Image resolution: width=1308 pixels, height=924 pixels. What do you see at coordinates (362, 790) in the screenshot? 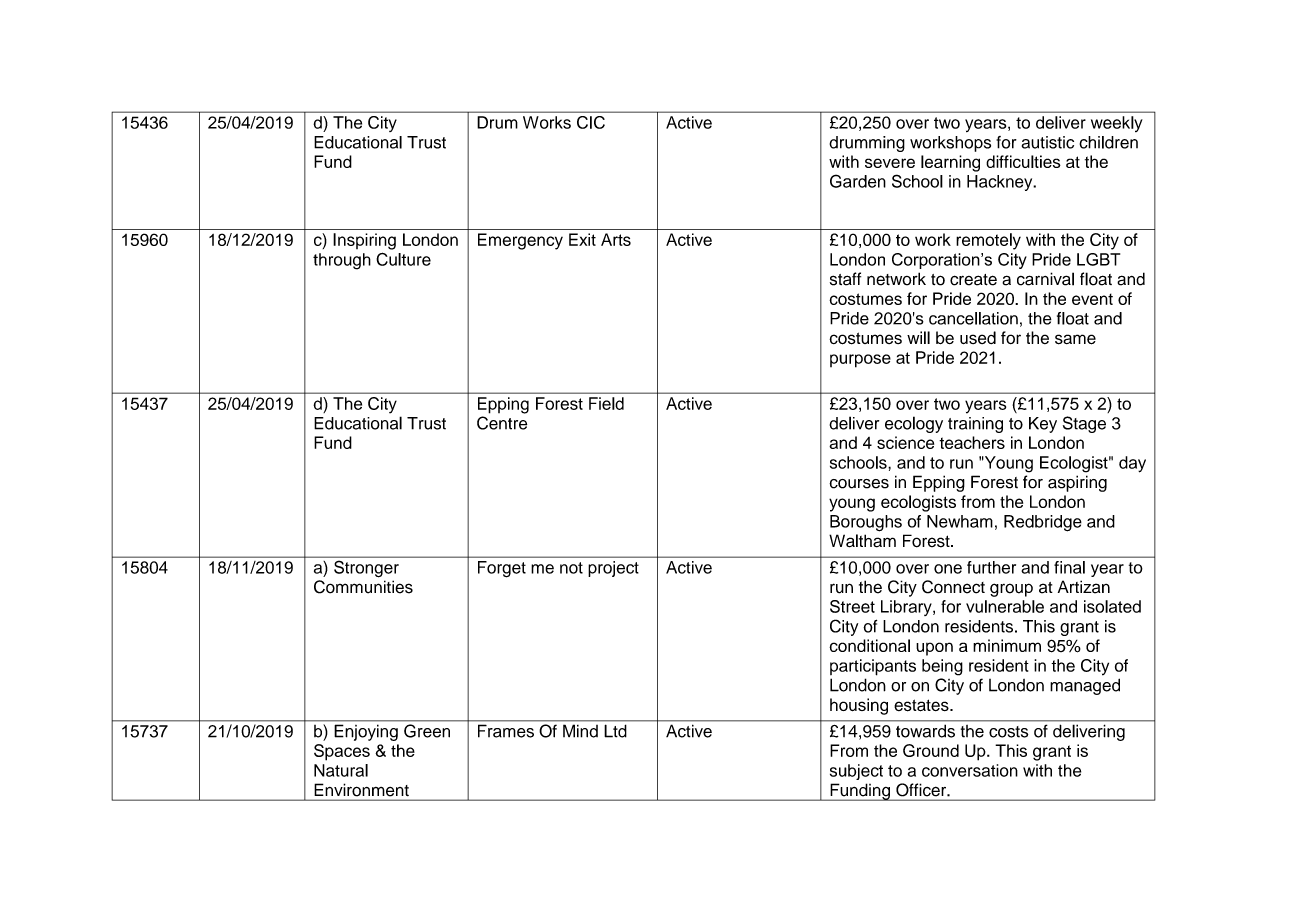
I see `Environment` at bounding box center [362, 790].
